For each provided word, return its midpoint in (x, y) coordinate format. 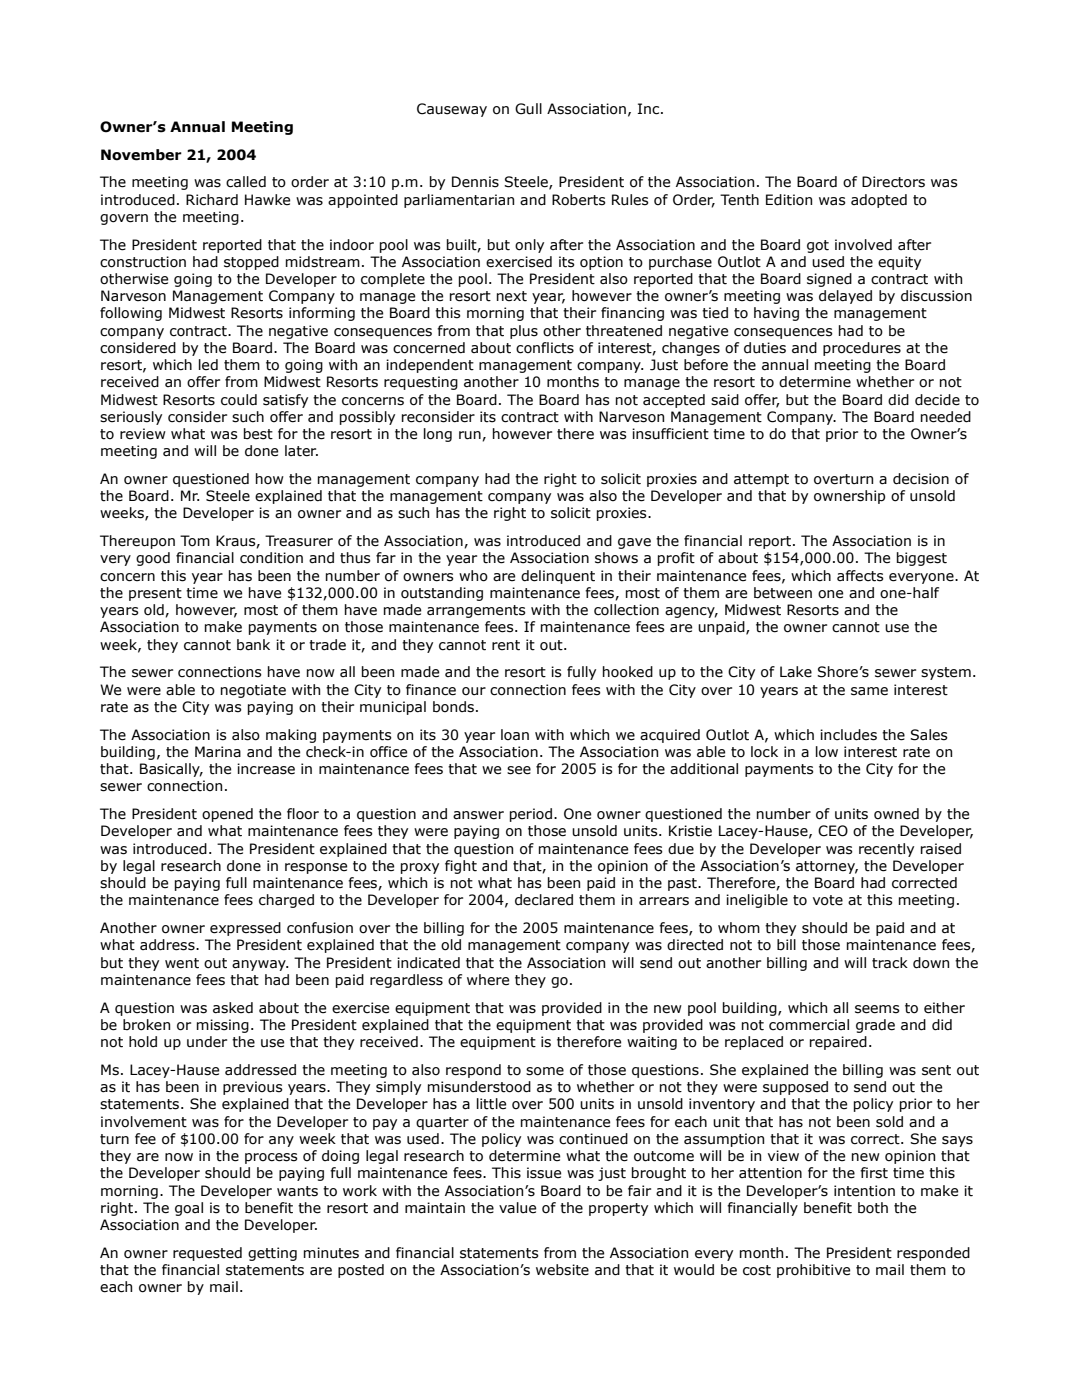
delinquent (558, 577)
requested (207, 1254)
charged (286, 901)
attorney (827, 867)
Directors (893, 182)
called (246, 182)
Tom (195, 541)
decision (921, 479)
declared (544, 900)
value (517, 1208)
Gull (528, 109)
